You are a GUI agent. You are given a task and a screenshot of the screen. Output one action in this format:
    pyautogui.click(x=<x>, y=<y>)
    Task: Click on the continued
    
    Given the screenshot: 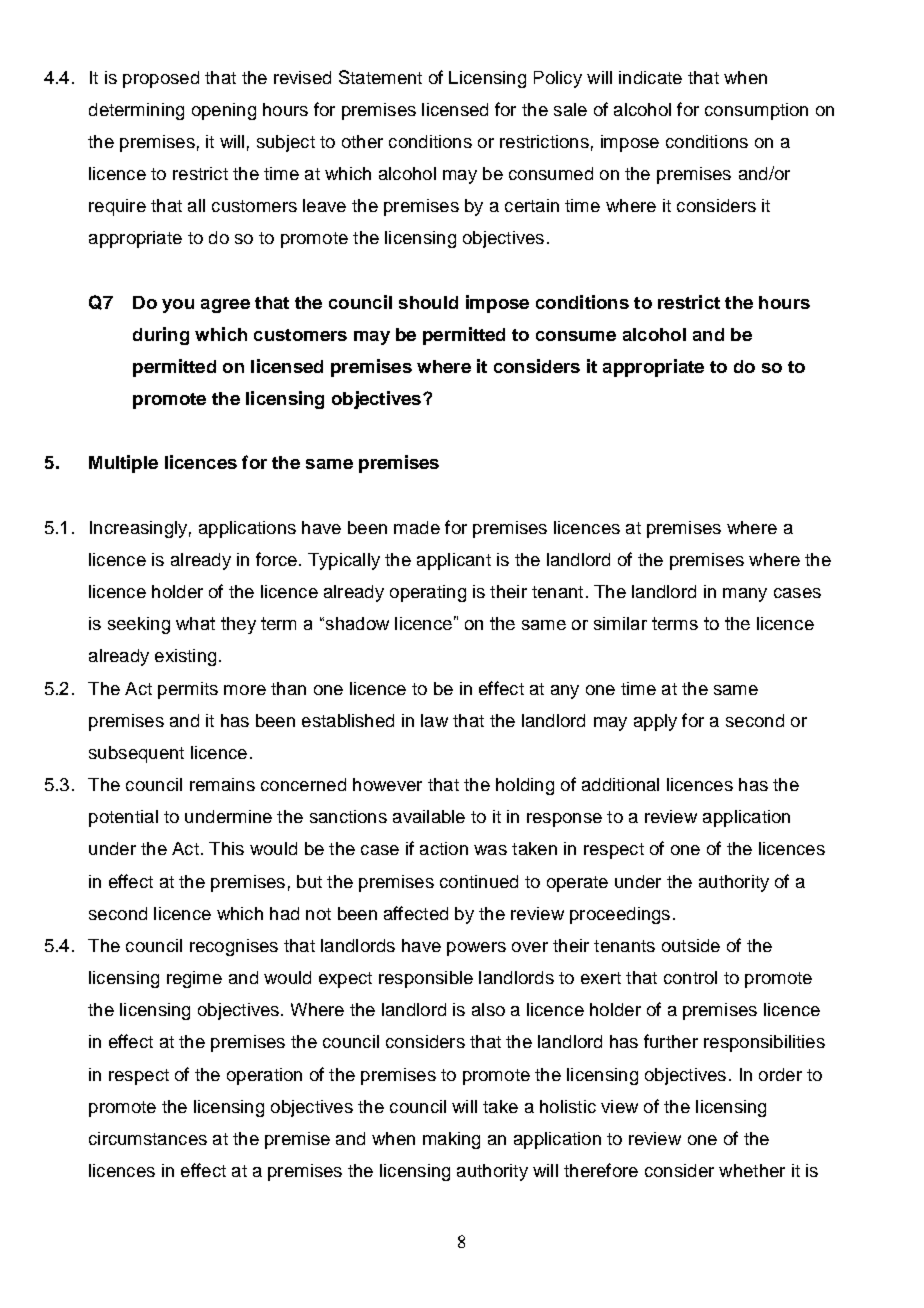 What is the action you would take?
    pyautogui.click(x=479, y=881)
